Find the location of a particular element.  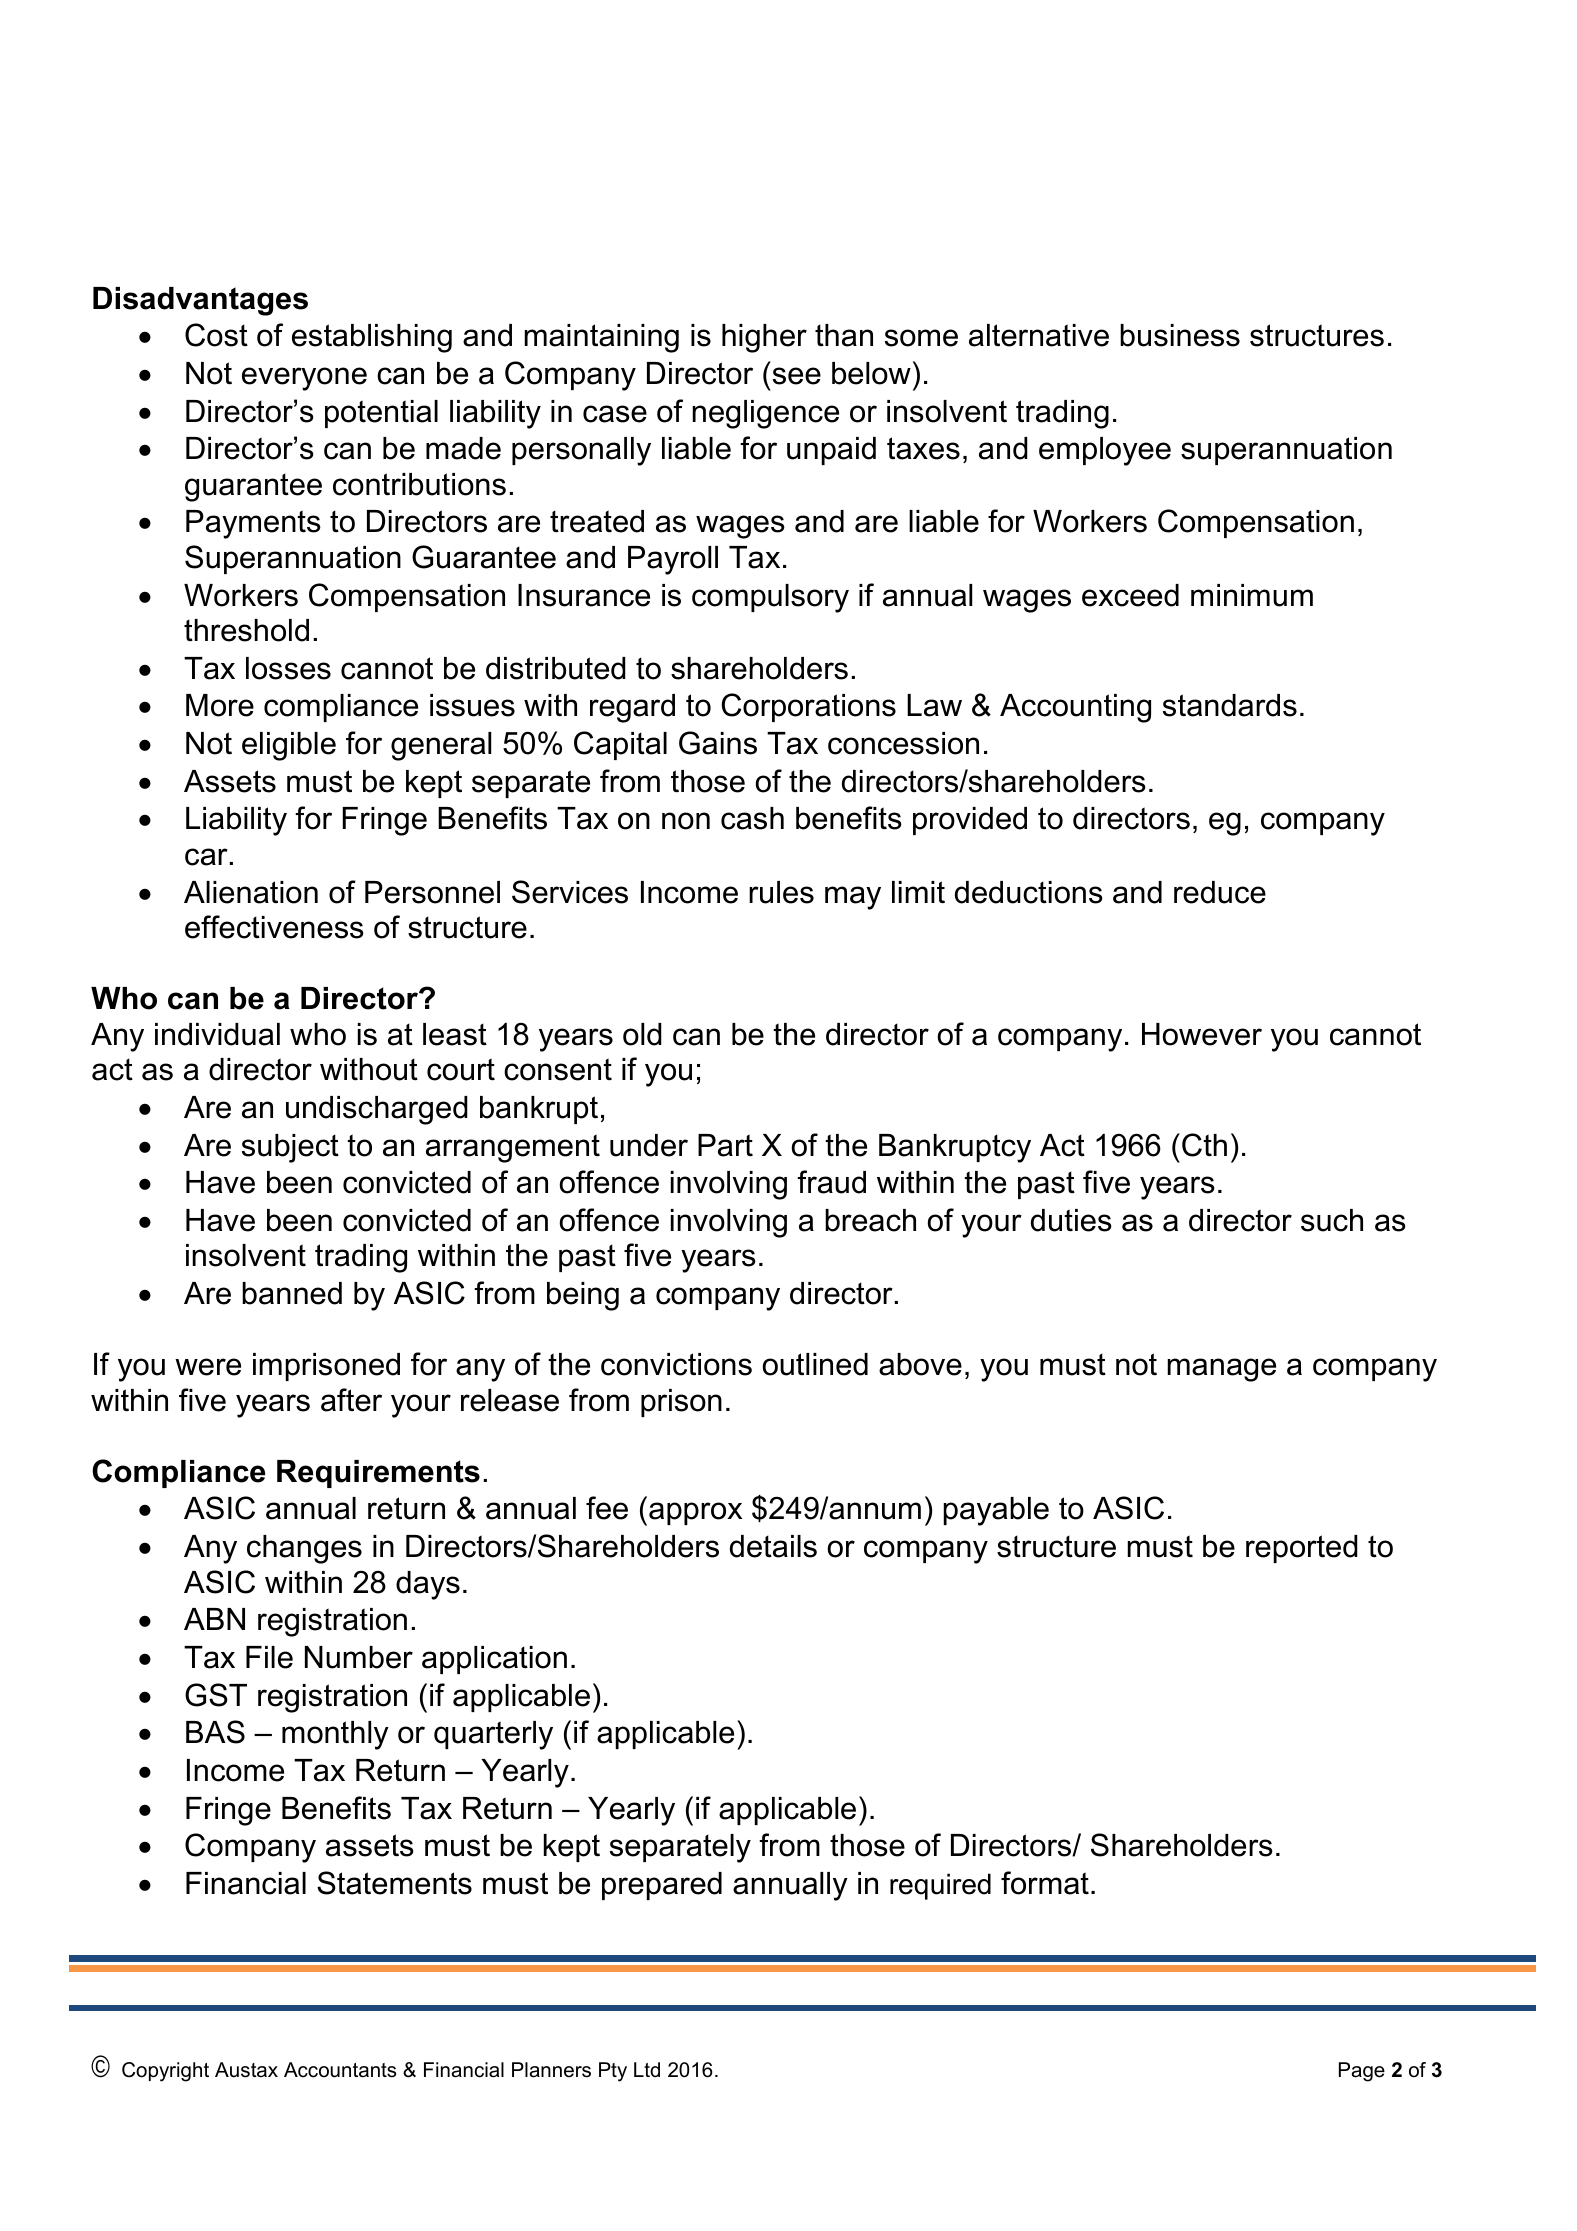

business is located at coordinates (1180, 335).
